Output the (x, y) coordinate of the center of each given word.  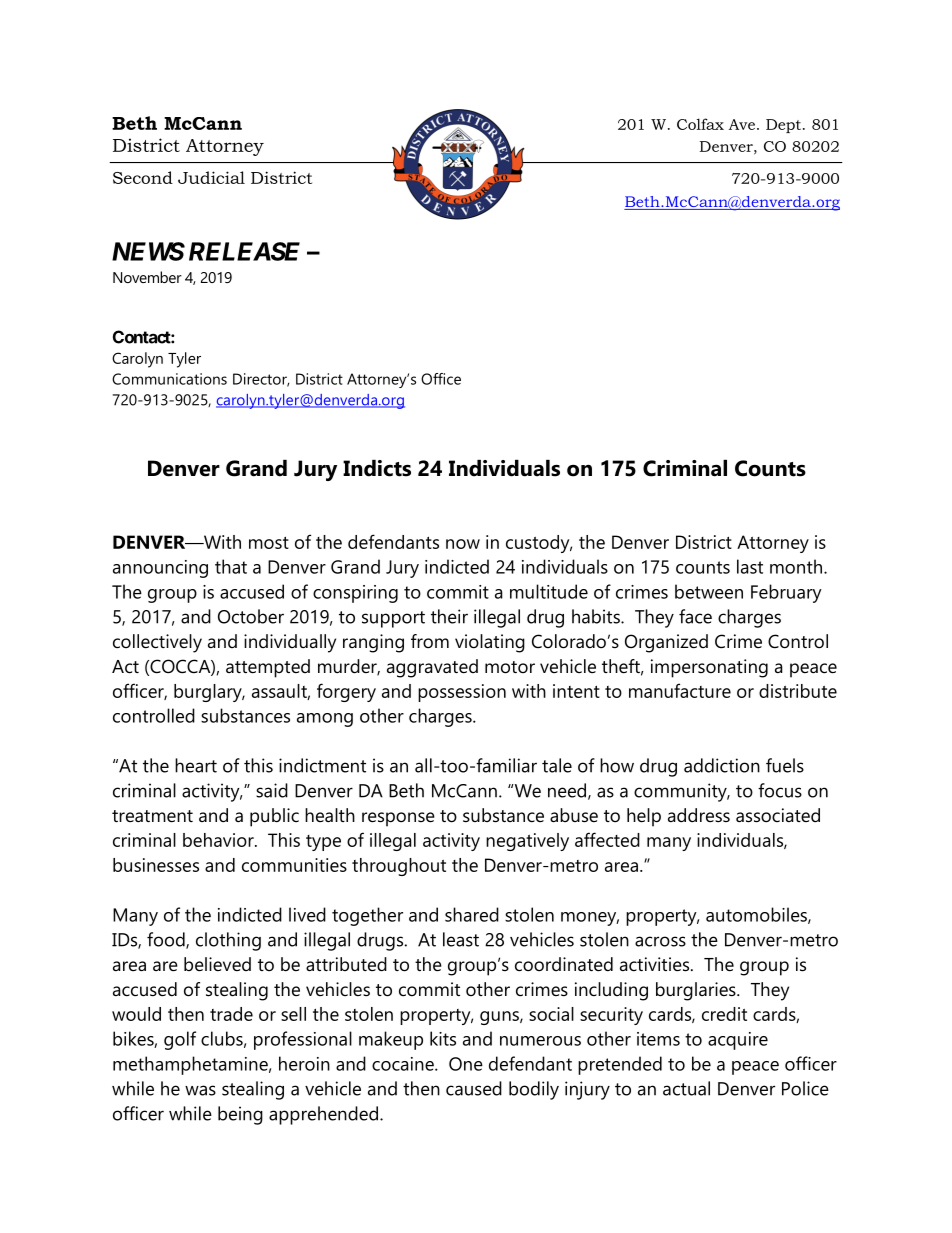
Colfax (700, 124)
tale (557, 765)
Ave (742, 124)
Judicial (211, 177)
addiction (722, 765)
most (269, 542)
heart (196, 765)
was (200, 1090)
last (750, 566)
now (463, 544)
